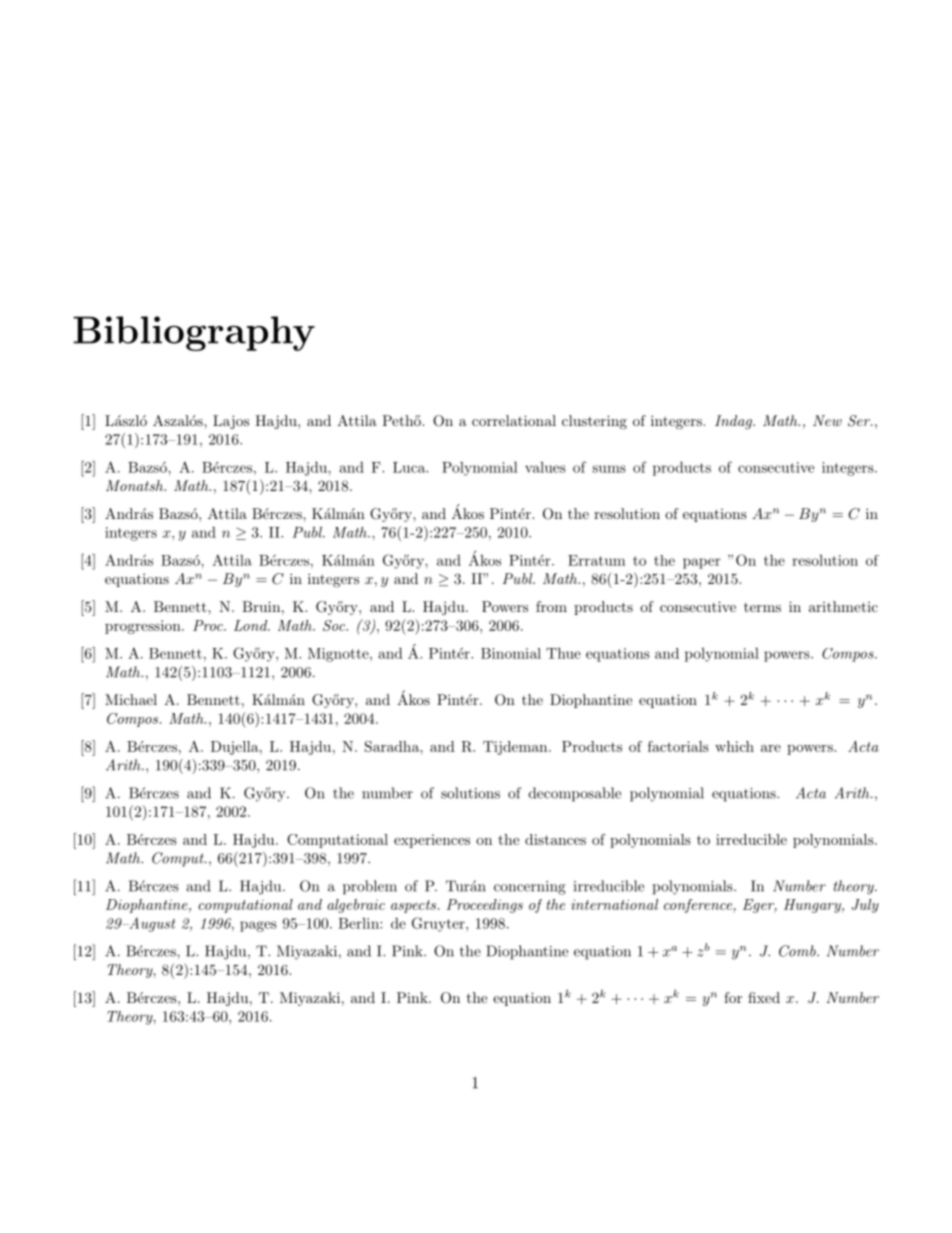  Describe the element at coordinates (514, 420) in the screenshot. I see `correlational` at that location.
